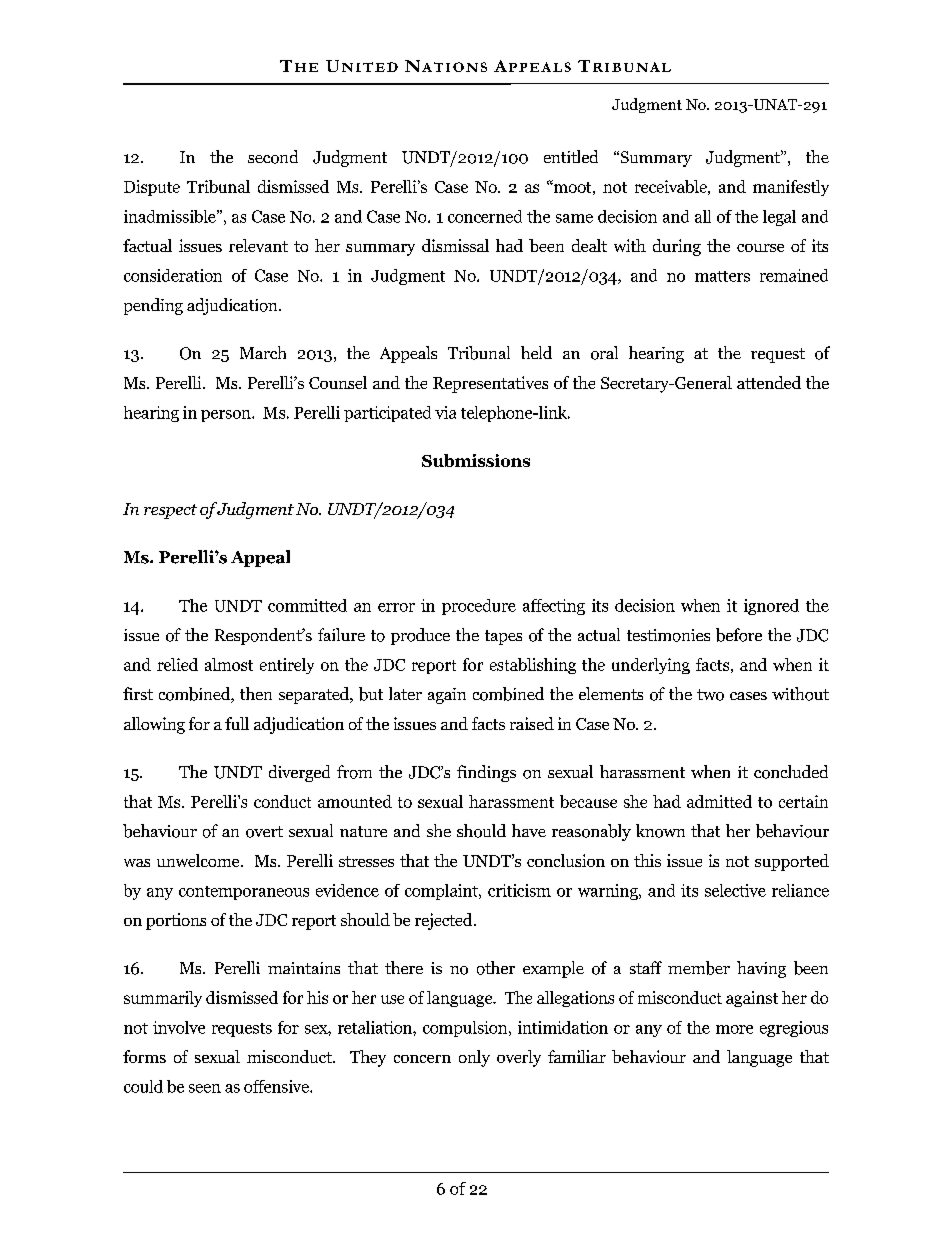  Describe the element at coordinates (486, 773) in the image. I see `findings` at that location.
